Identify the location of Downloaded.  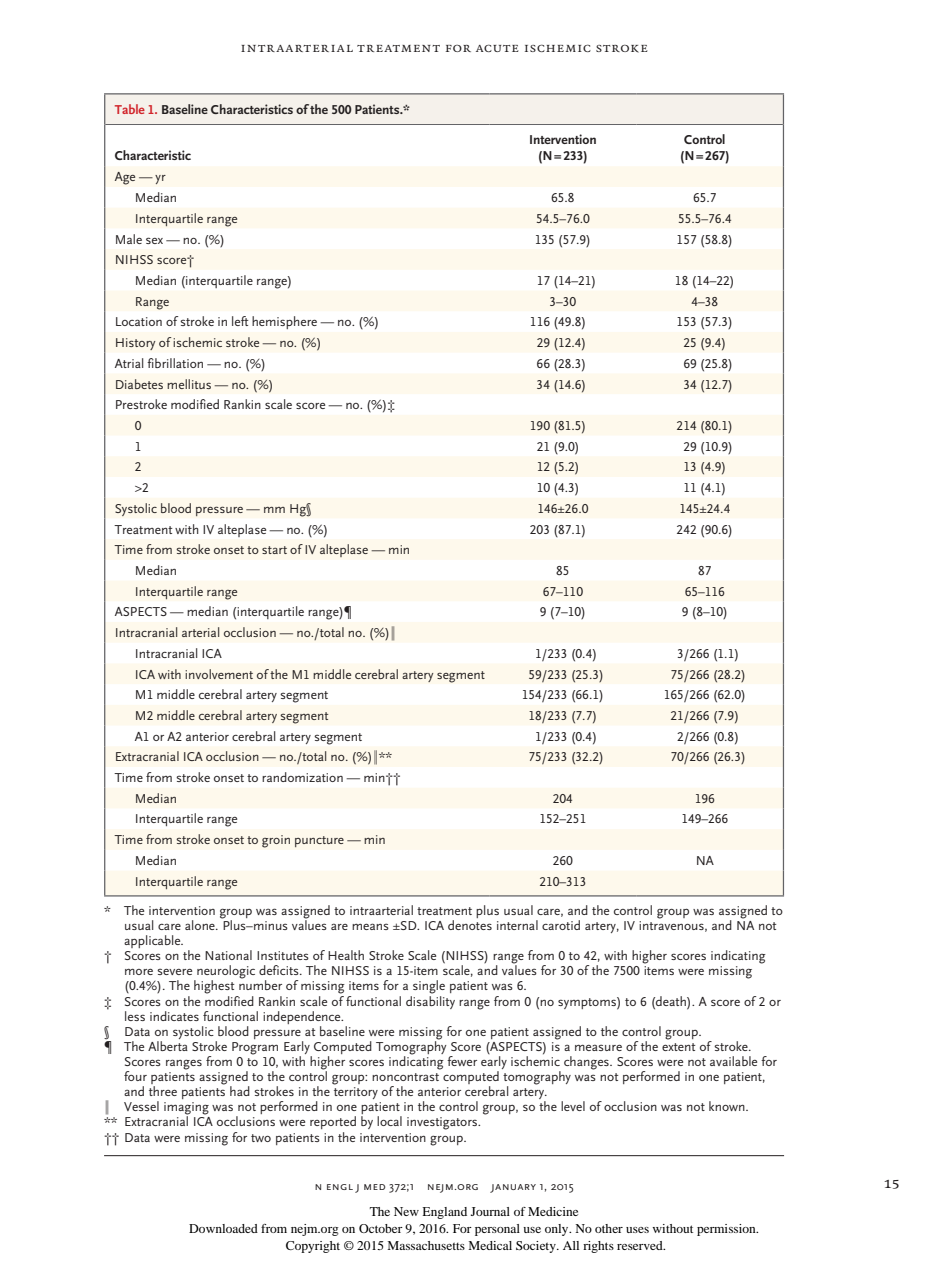
(223, 1228).
